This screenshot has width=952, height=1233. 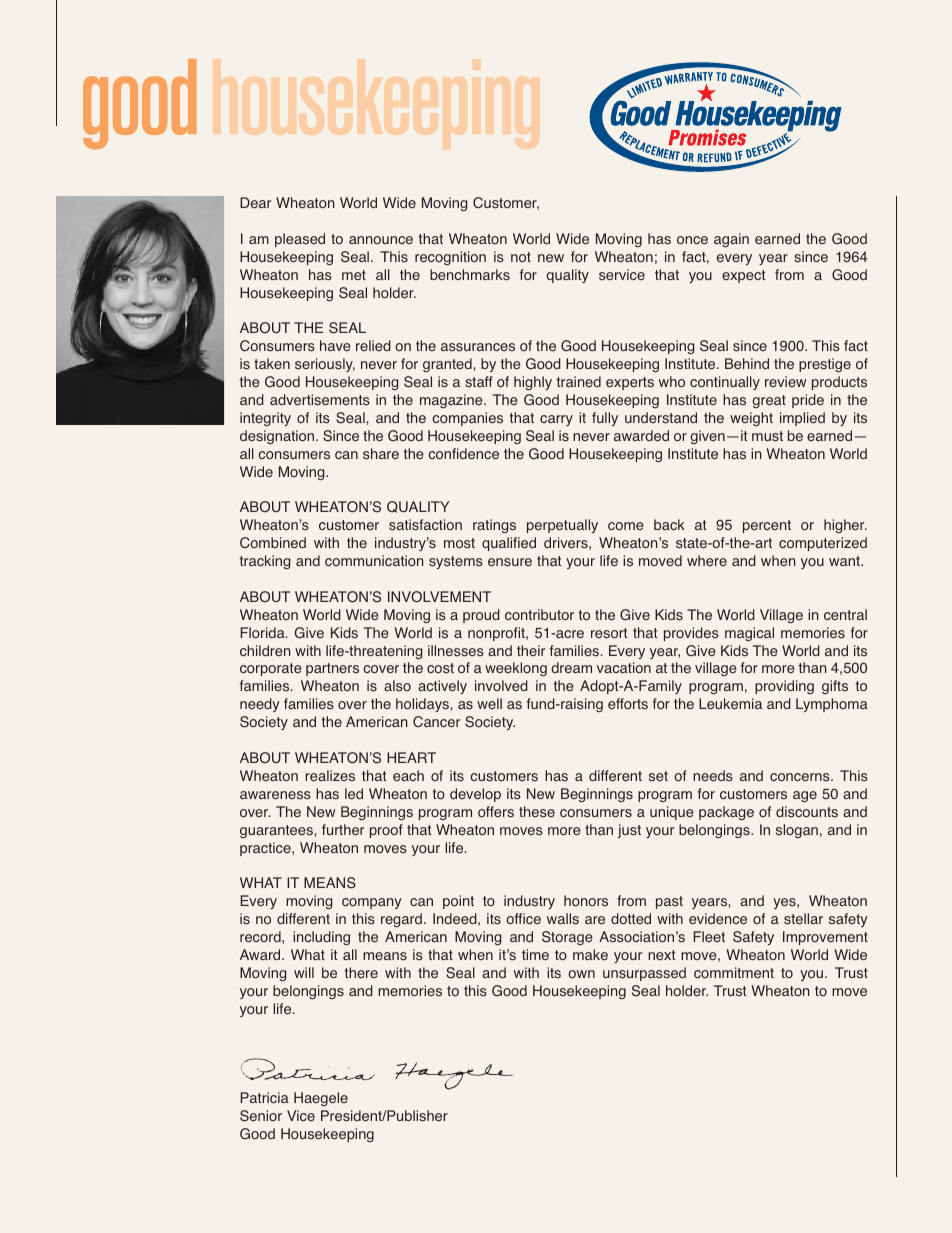 What do you see at coordinates (767, 436) in the screenshot?
I see `must` at bounding box center [767, 436].
